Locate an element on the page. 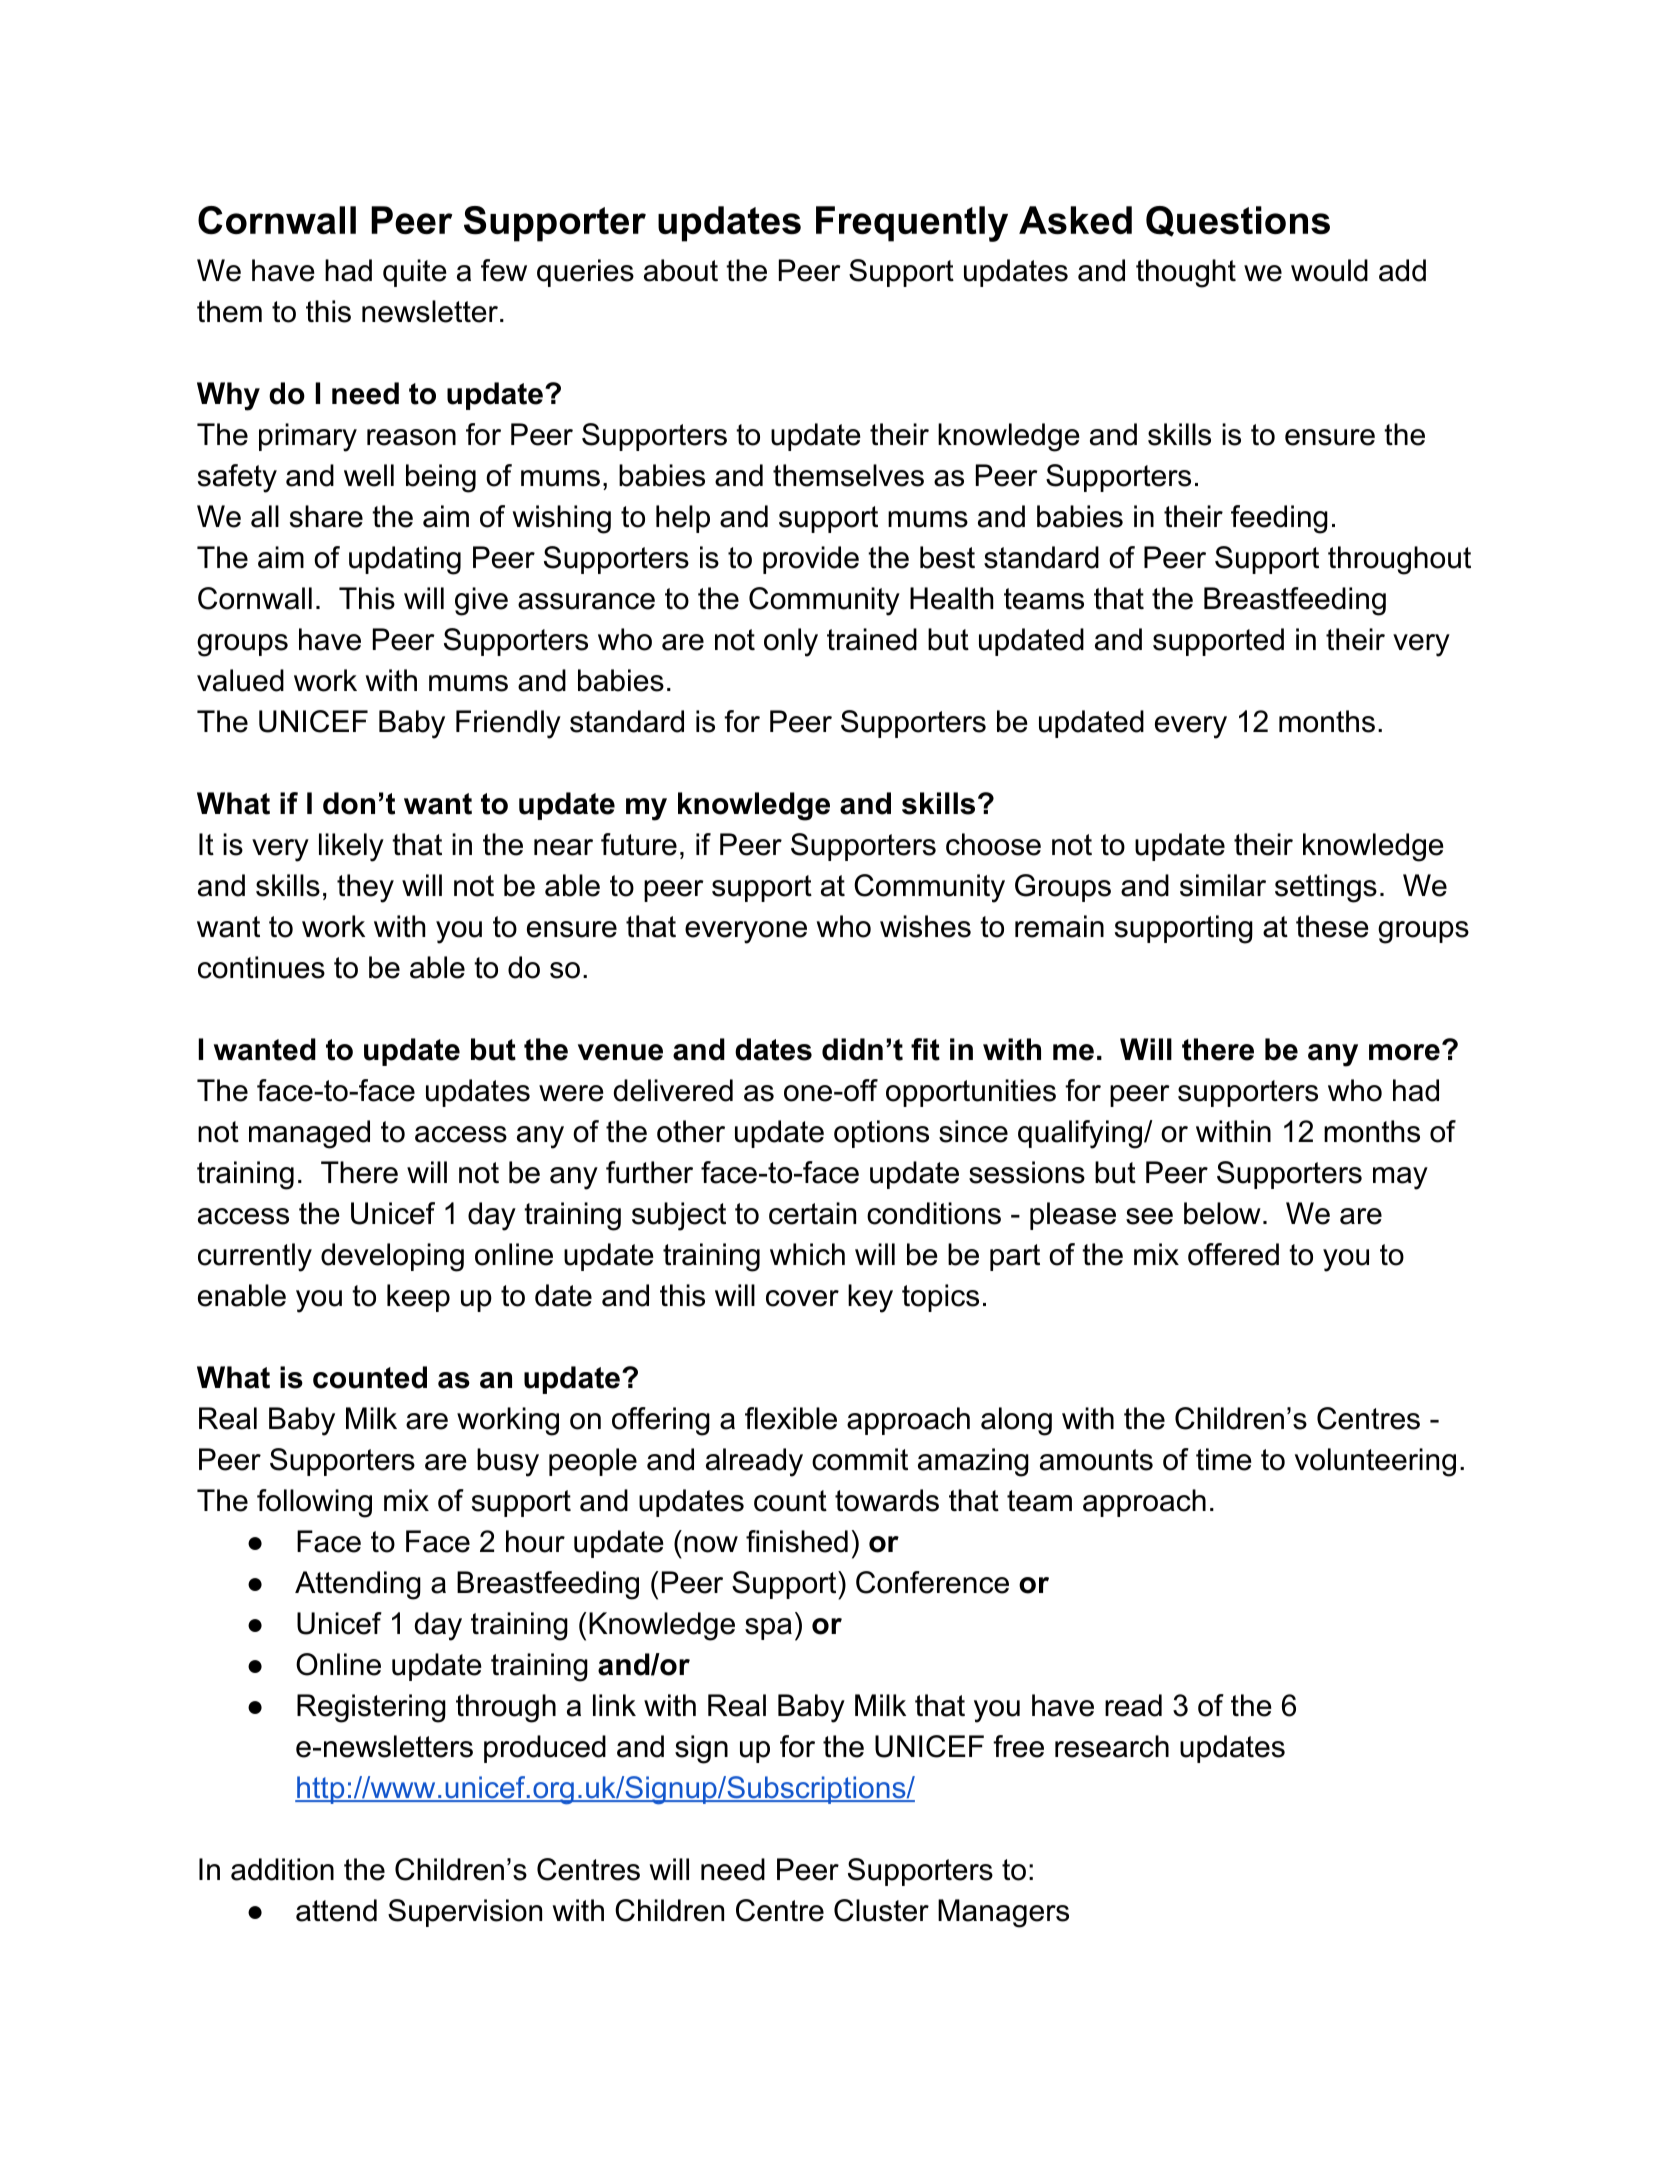 This page has width=1673, height=2165. choose is located at coordinates (993, 844).
